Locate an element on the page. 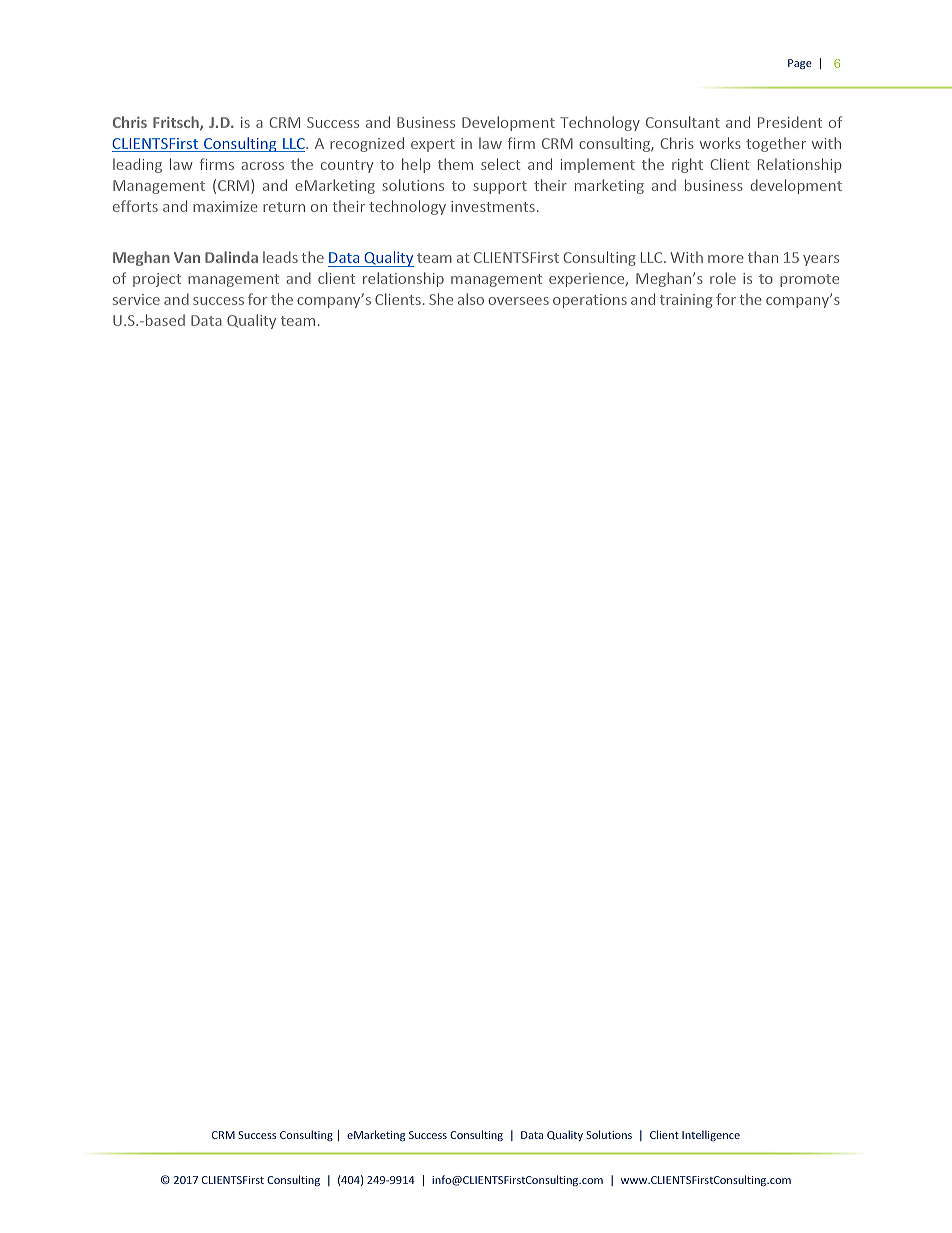 The width and height of the image is (952, 1233). oversees is located at coordinates (518, 301).
